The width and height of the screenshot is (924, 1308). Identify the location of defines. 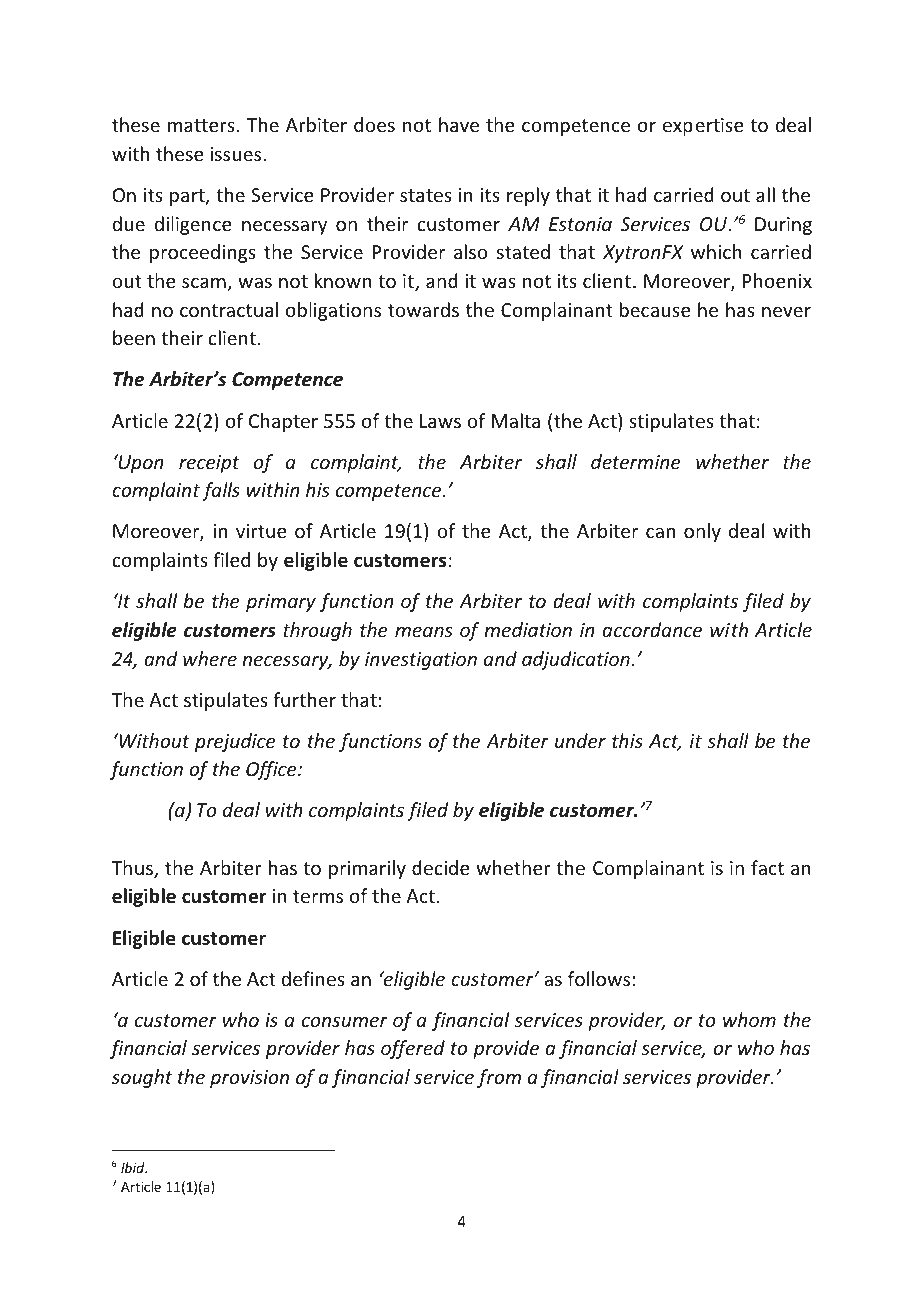
(313, 978).
